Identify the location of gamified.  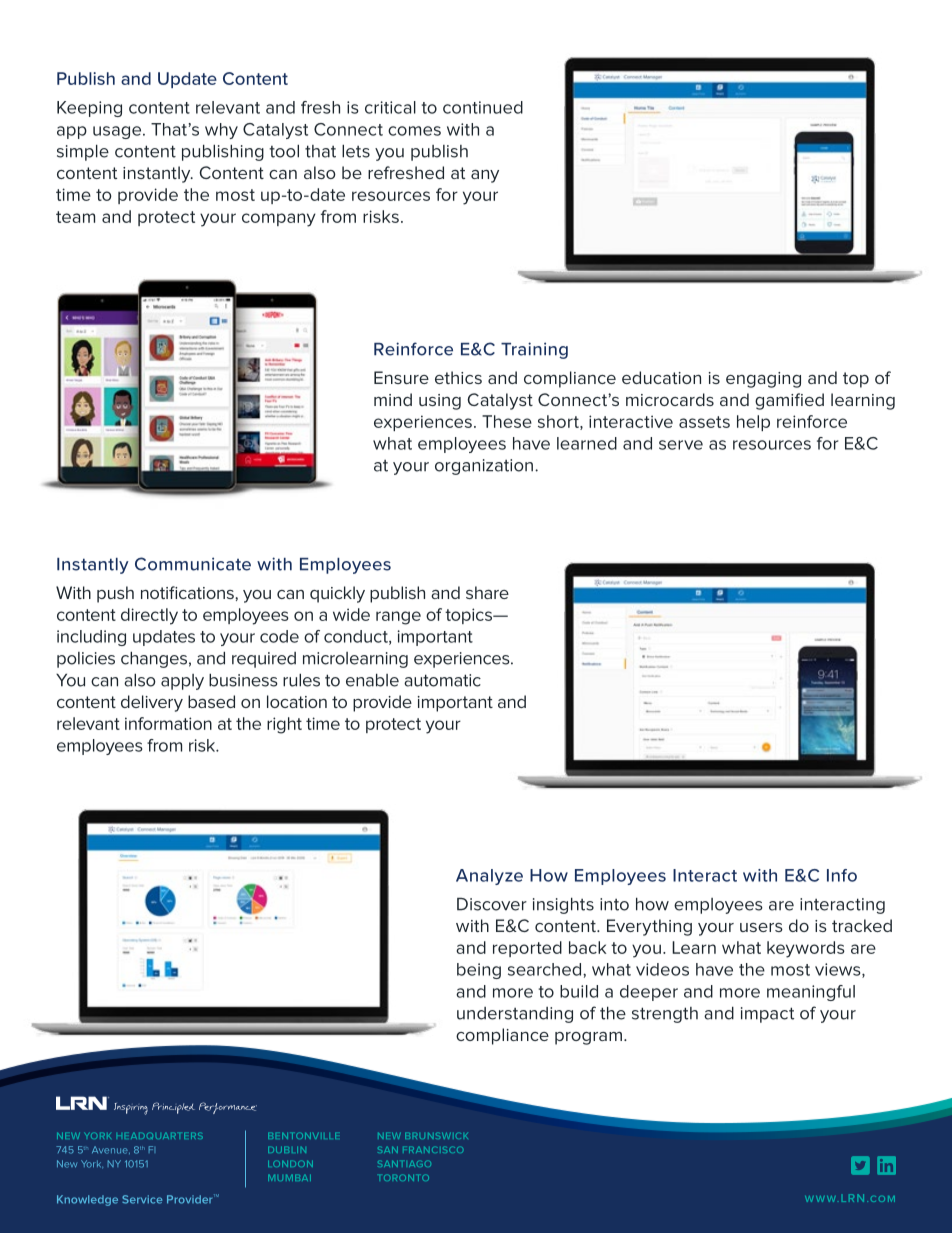
(789, 401).
